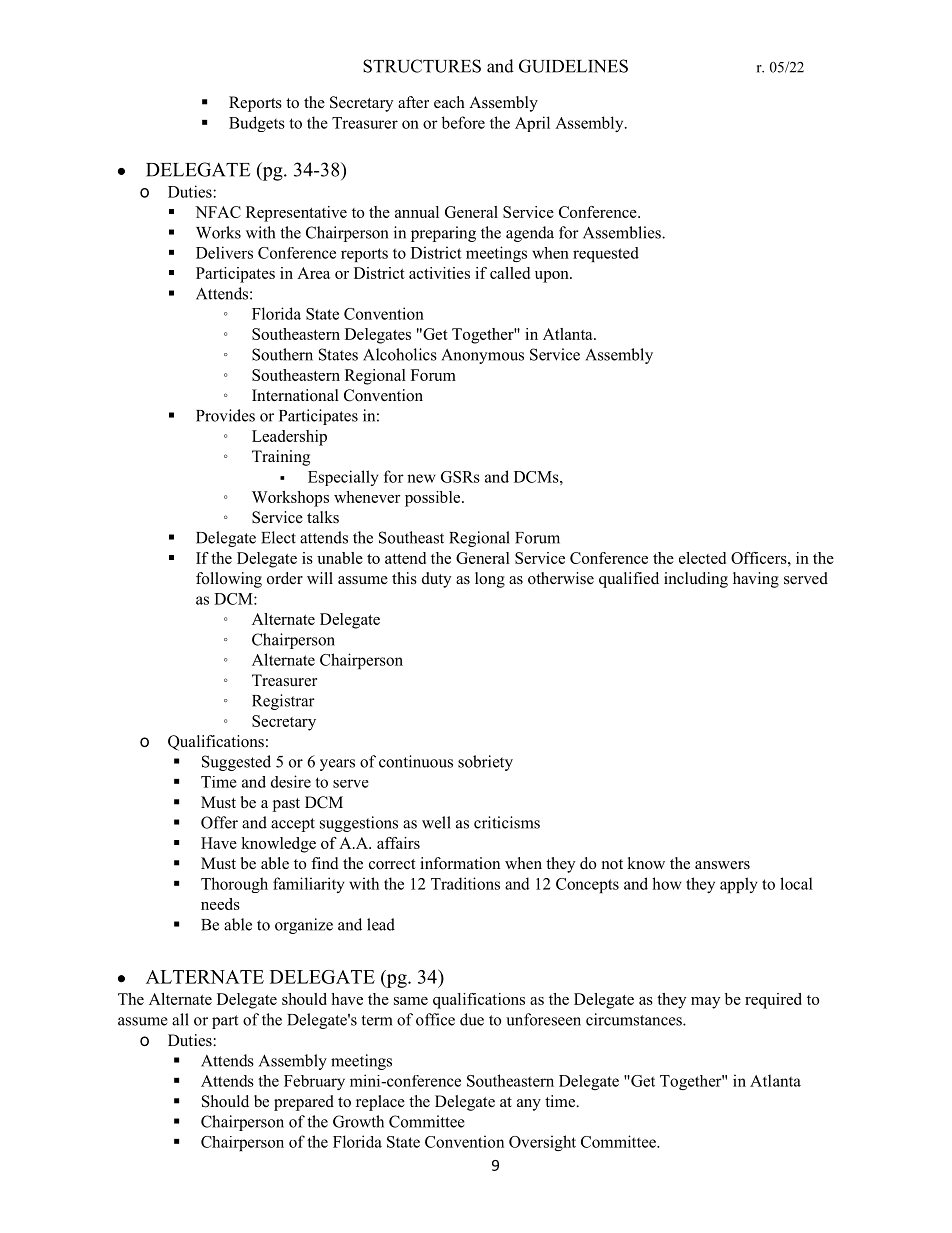  Describe the element at coordinates (756, 580) in the page. I see `having` at that location.
